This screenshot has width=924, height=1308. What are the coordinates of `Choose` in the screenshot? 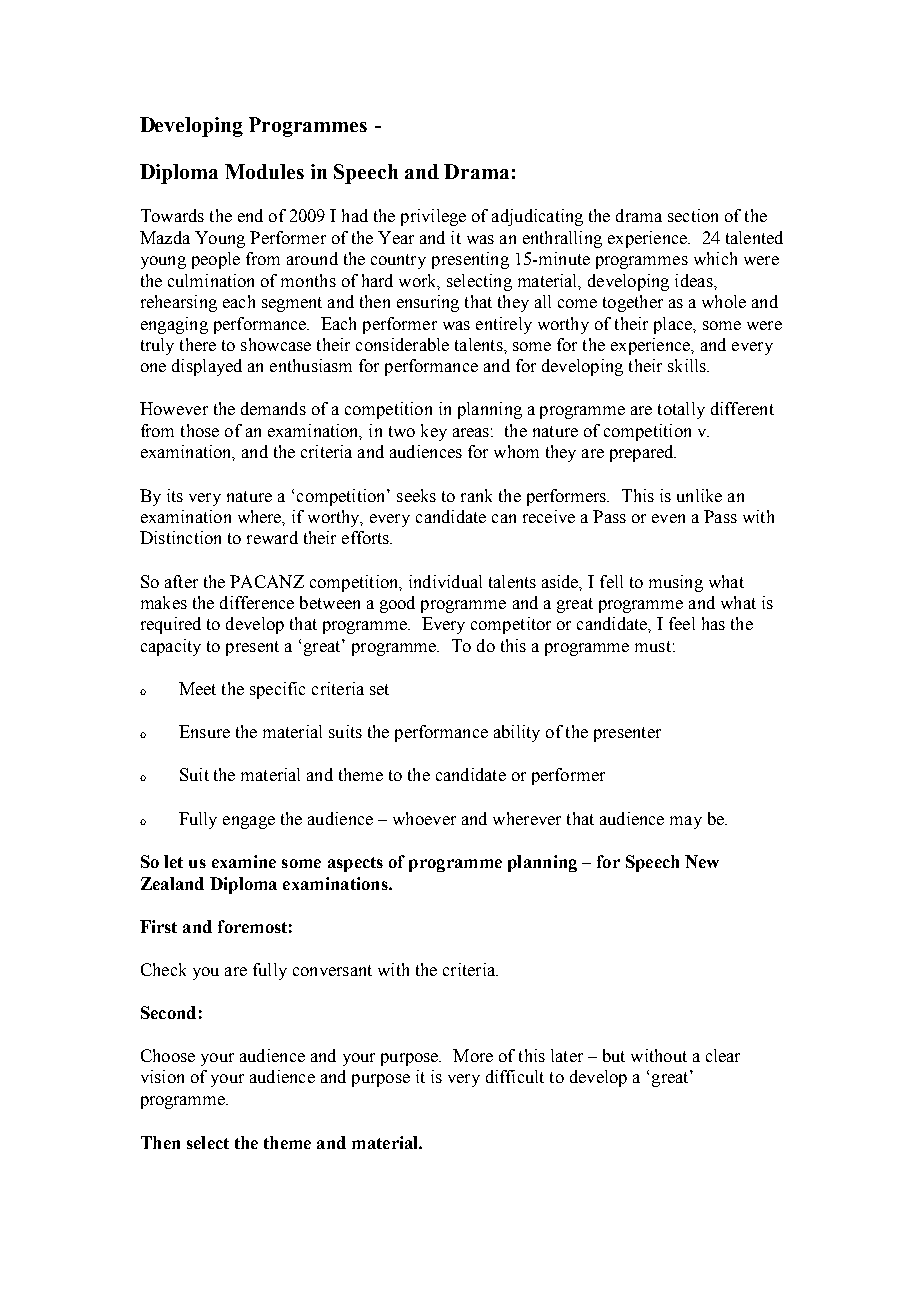 It's located at (168, 1055).
